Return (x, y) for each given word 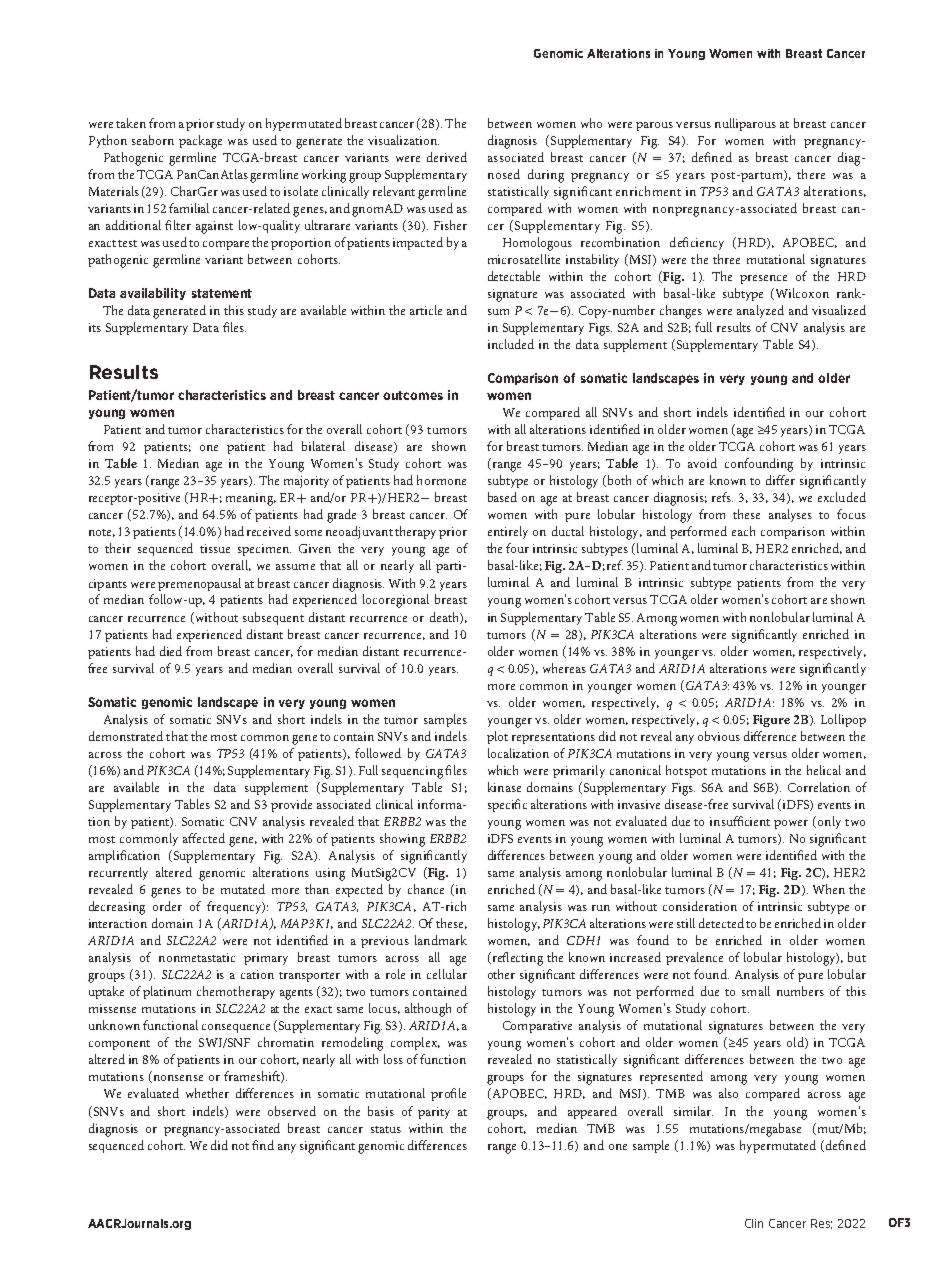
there (811, 174)
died (171, 651)
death (445, 618)
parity (434, 1113)
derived (447, 157)
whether (207, 1093)
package (200, 142)
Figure (771, 721)
